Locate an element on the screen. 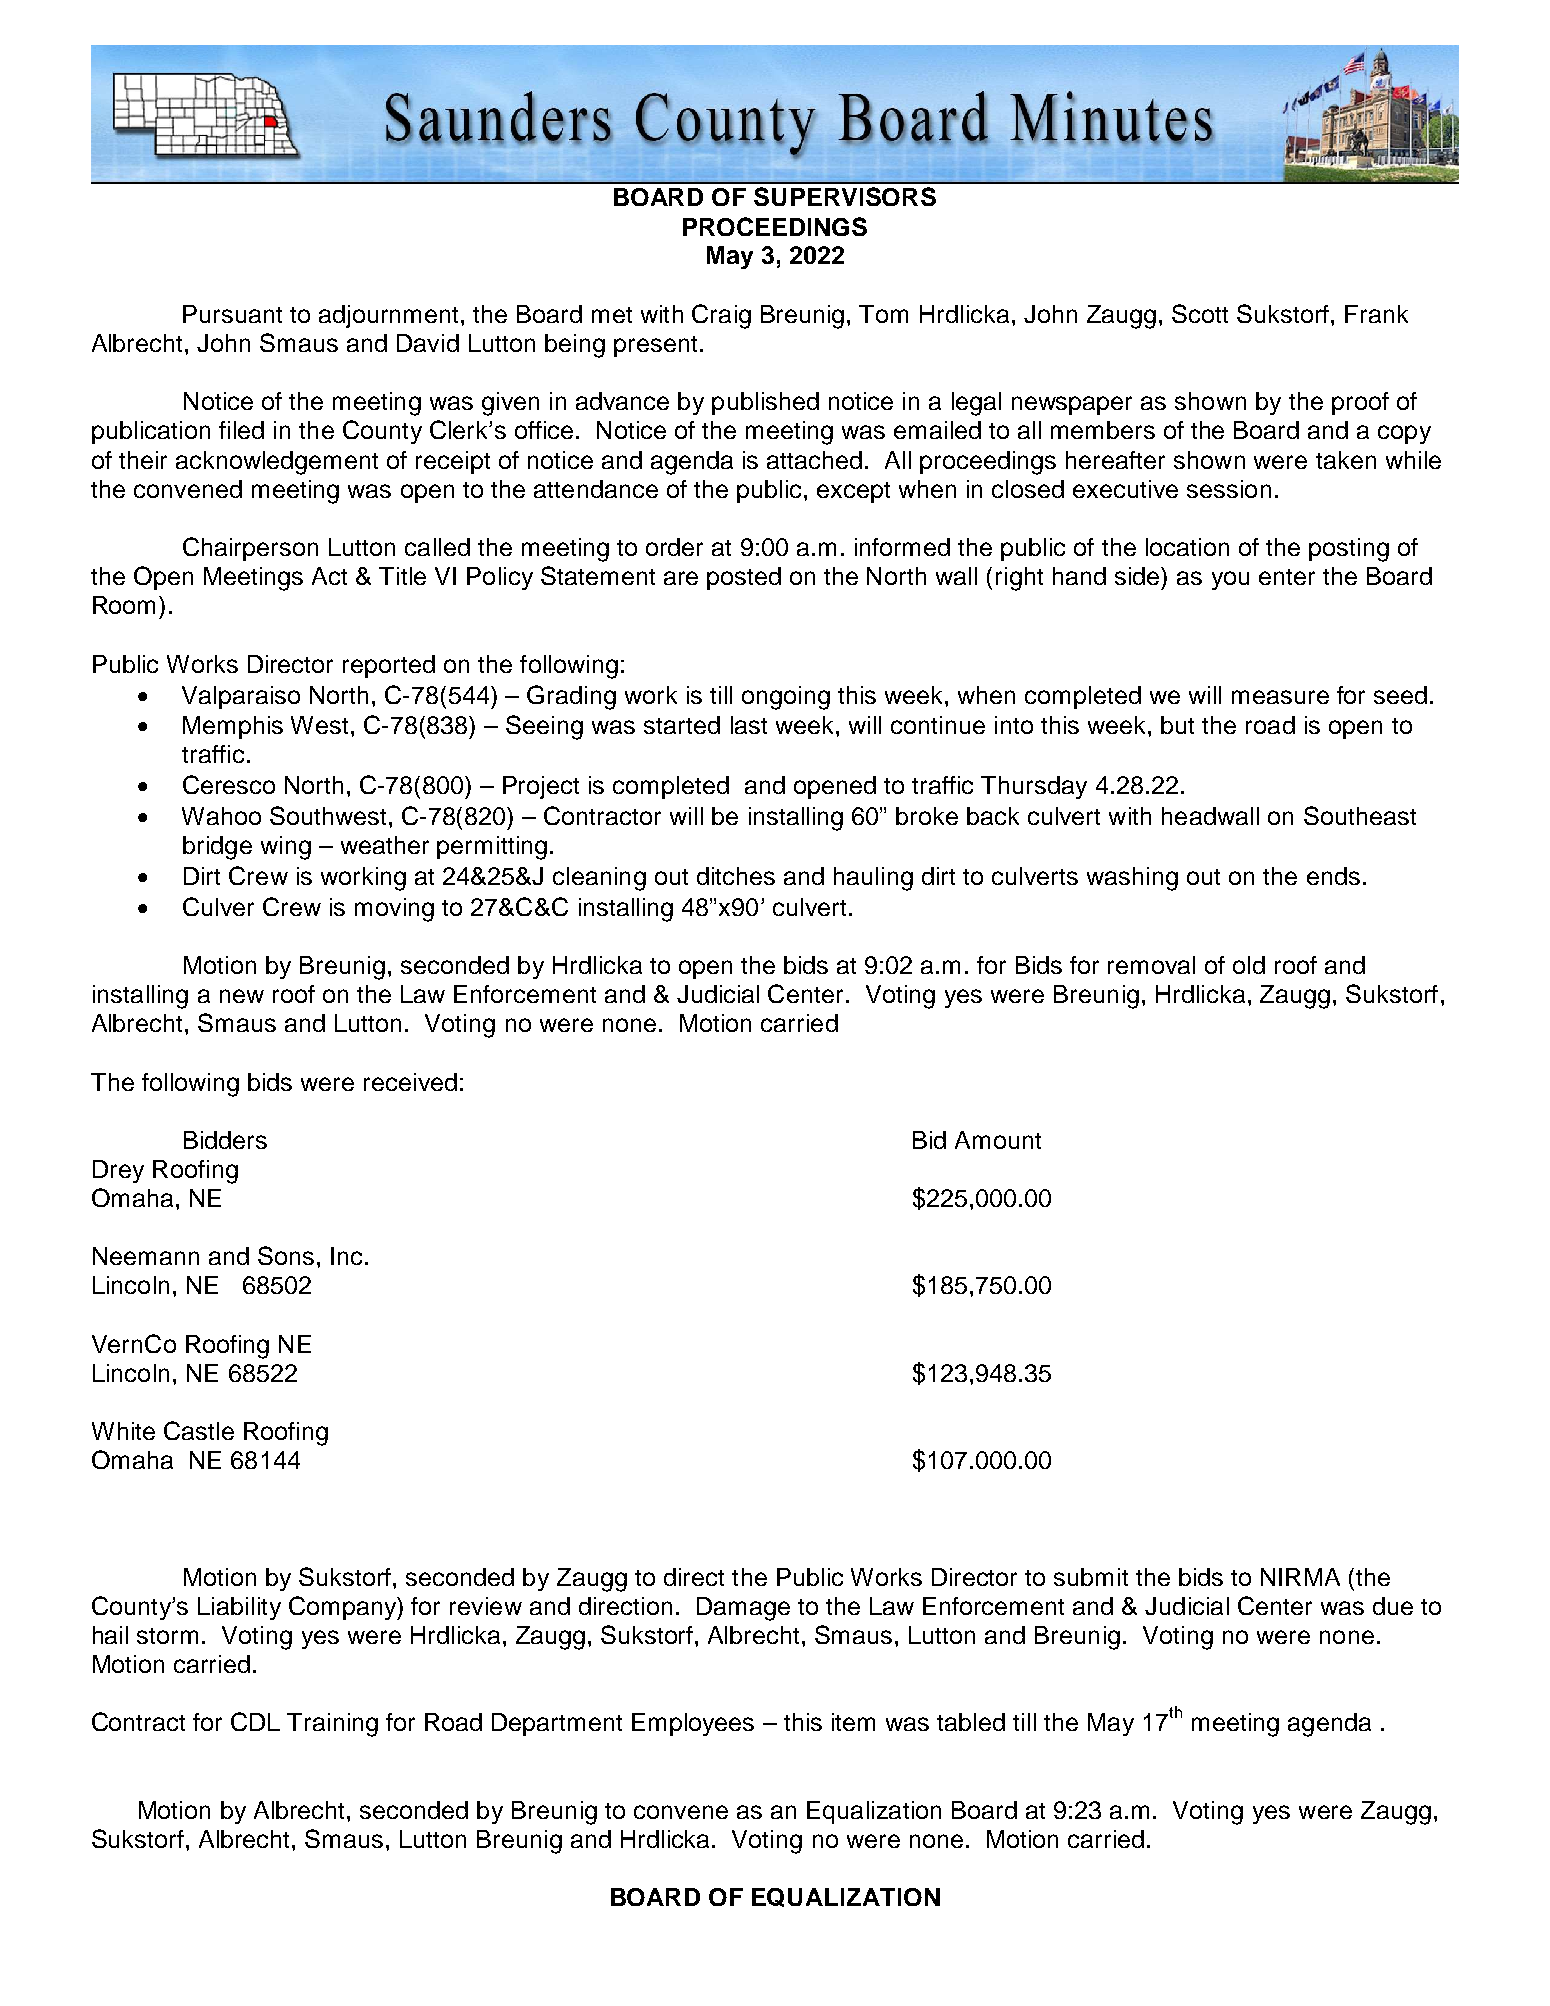 The height and width of the screenshot is (2006, 1550). Scott is located at coordinates (1200, 313).
